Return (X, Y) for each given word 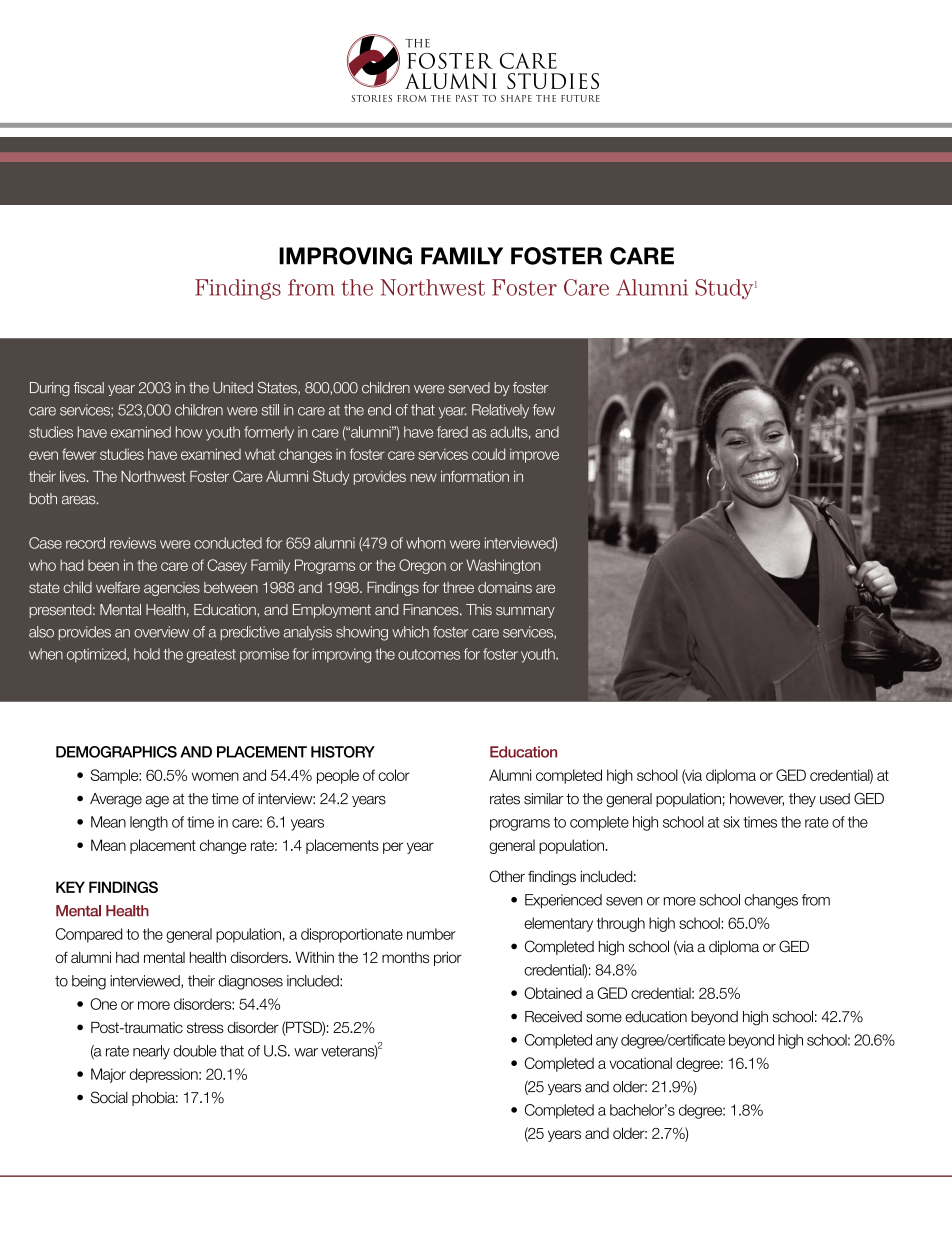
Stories (372, 98)
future (580, 98)
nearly (151, 1052)
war (306, 1052)
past (467, 98)
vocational (640, 1063)
